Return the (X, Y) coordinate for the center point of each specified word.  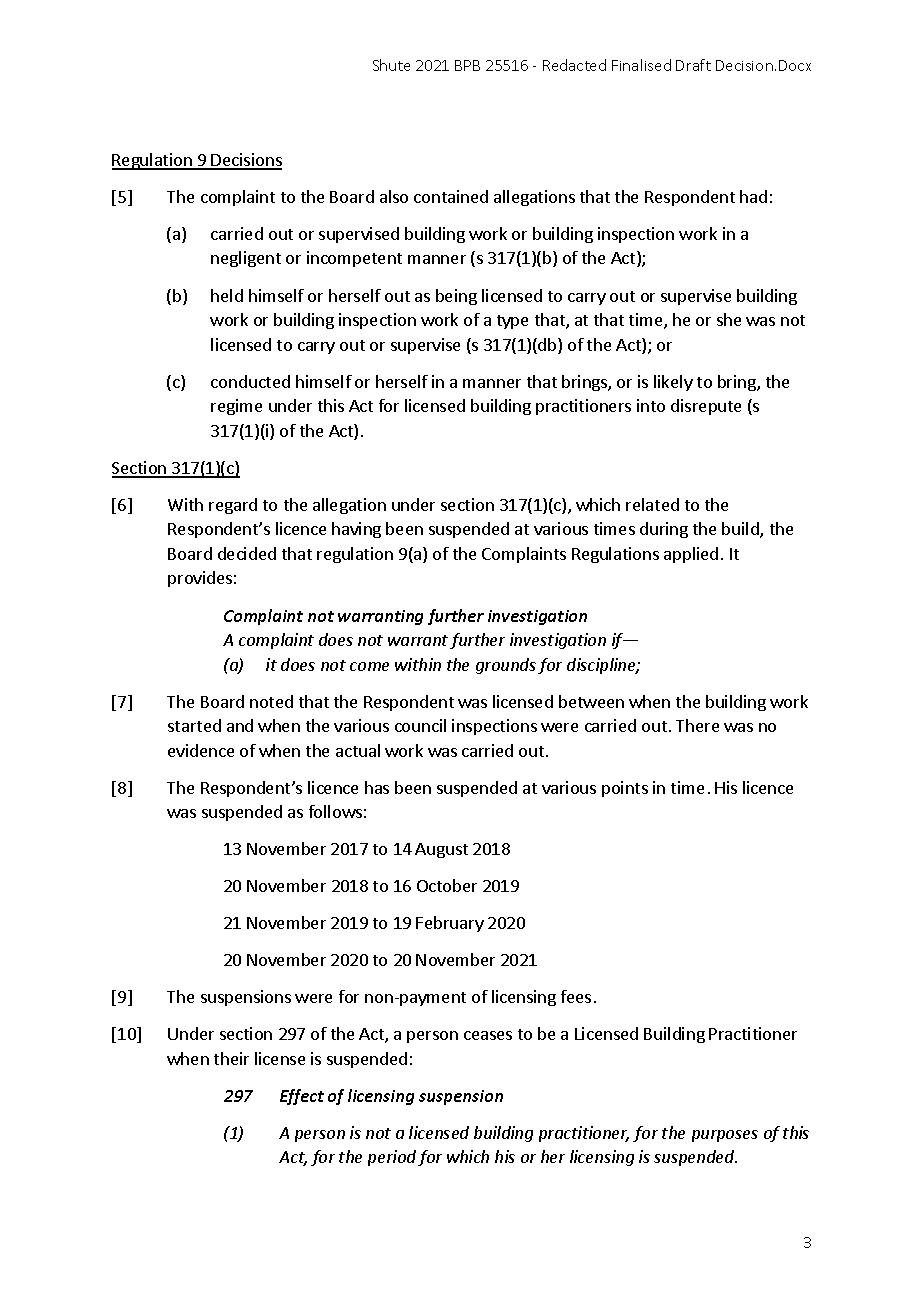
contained (451, 196)
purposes (725, 1136)
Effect (302, 1097)
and (240, 725)
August (441, 850)
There (697, 725)
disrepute (706, 407)
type (512, 322)
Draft (693, 65)
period (392, 1158)
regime (236, 407)
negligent (246, 259)
